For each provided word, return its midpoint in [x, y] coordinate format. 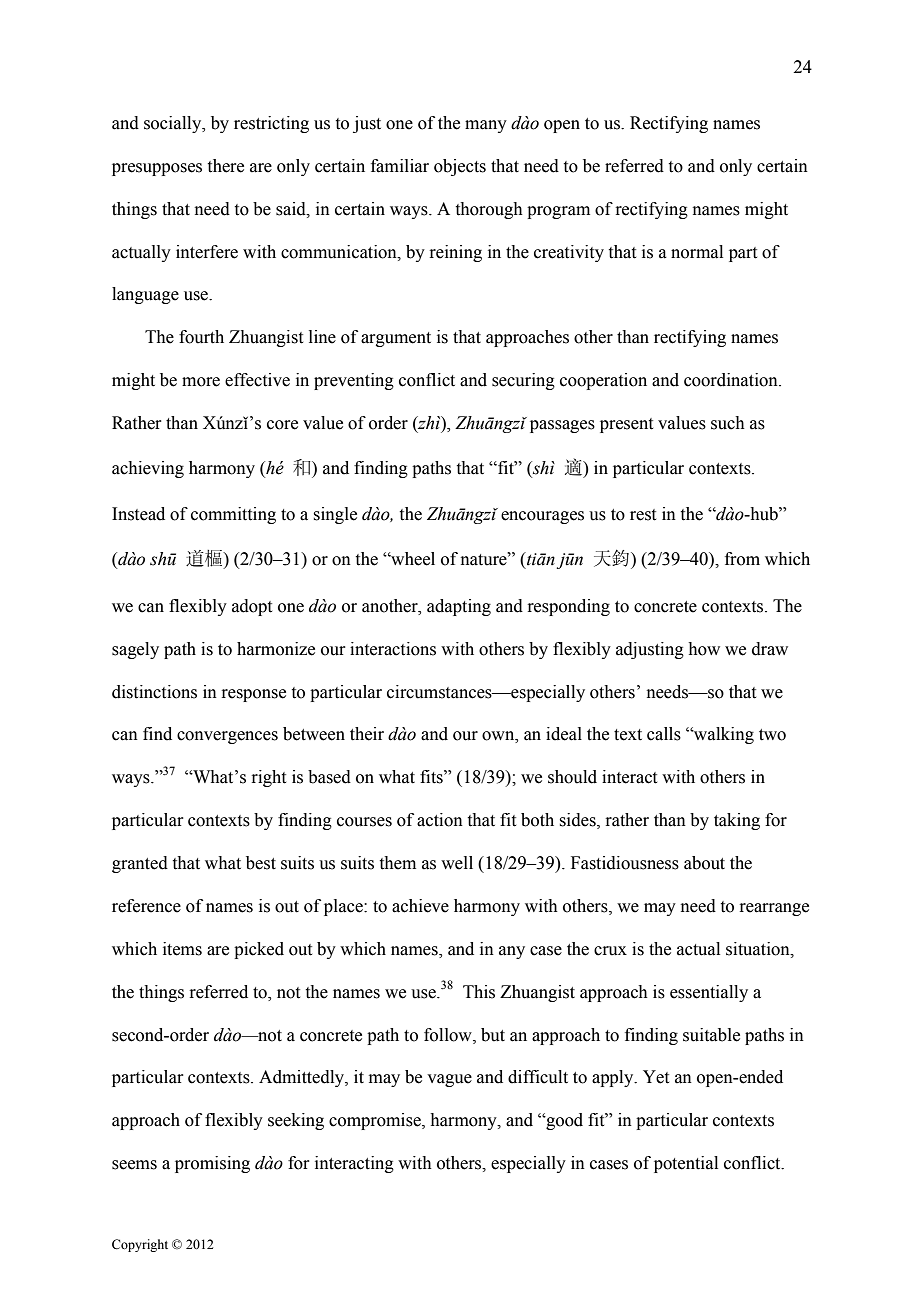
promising [212, 1164]
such [728, 423]
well [457, 863]
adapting [459, 607]
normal [697, 252]
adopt [252, 607]
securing [523, 381]
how [704, 649]
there [226, 166]
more [201, 382]
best [261, 863]
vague [449, 1080]
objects [460, 167]
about [704, 863]
